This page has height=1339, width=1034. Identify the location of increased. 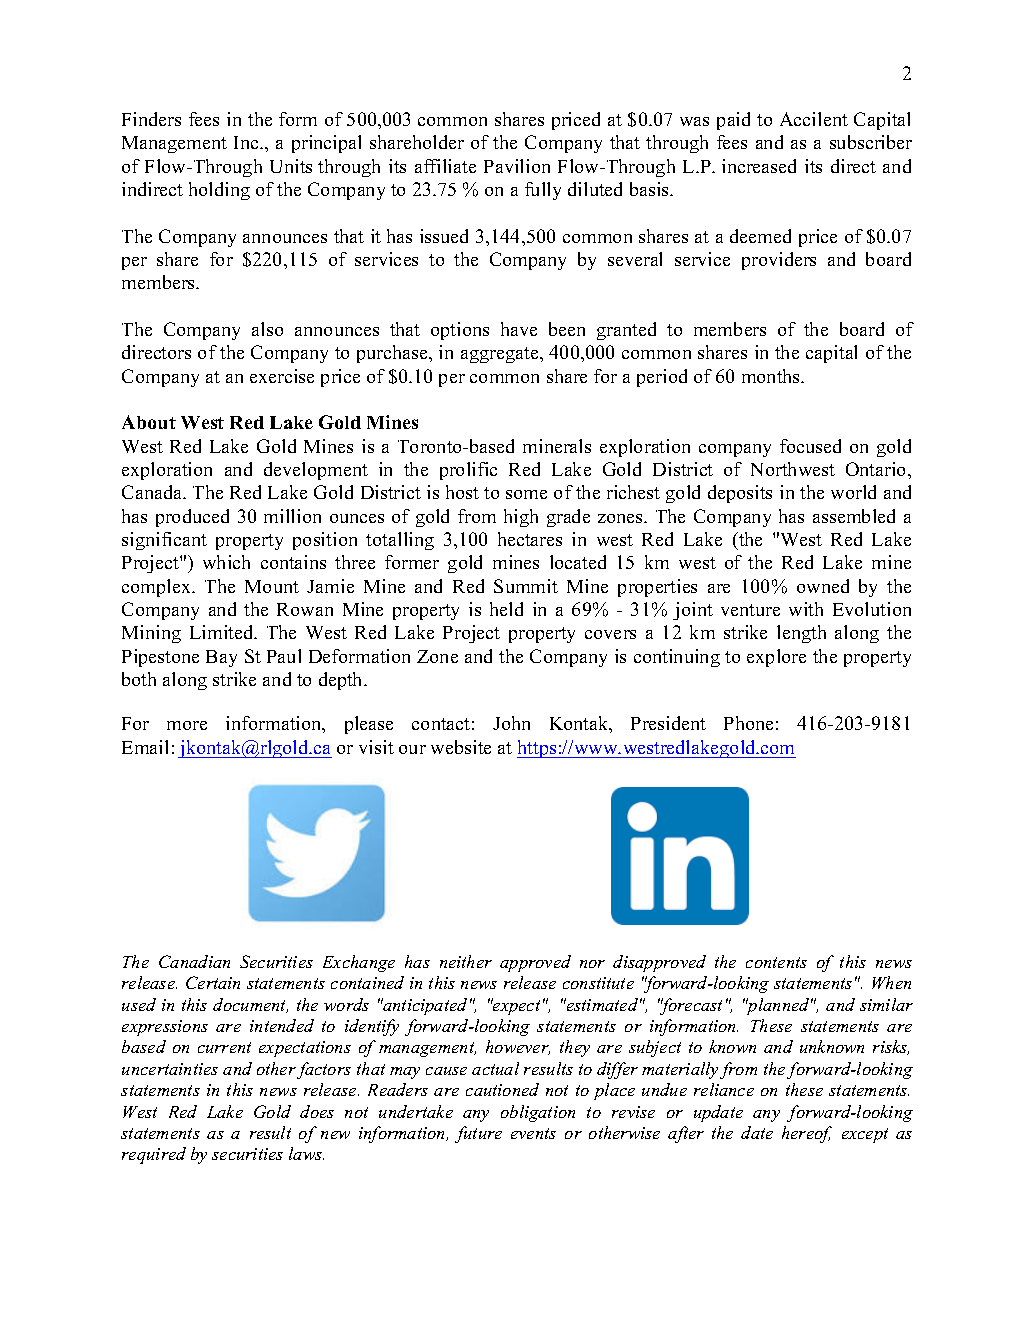
(759, 166).
